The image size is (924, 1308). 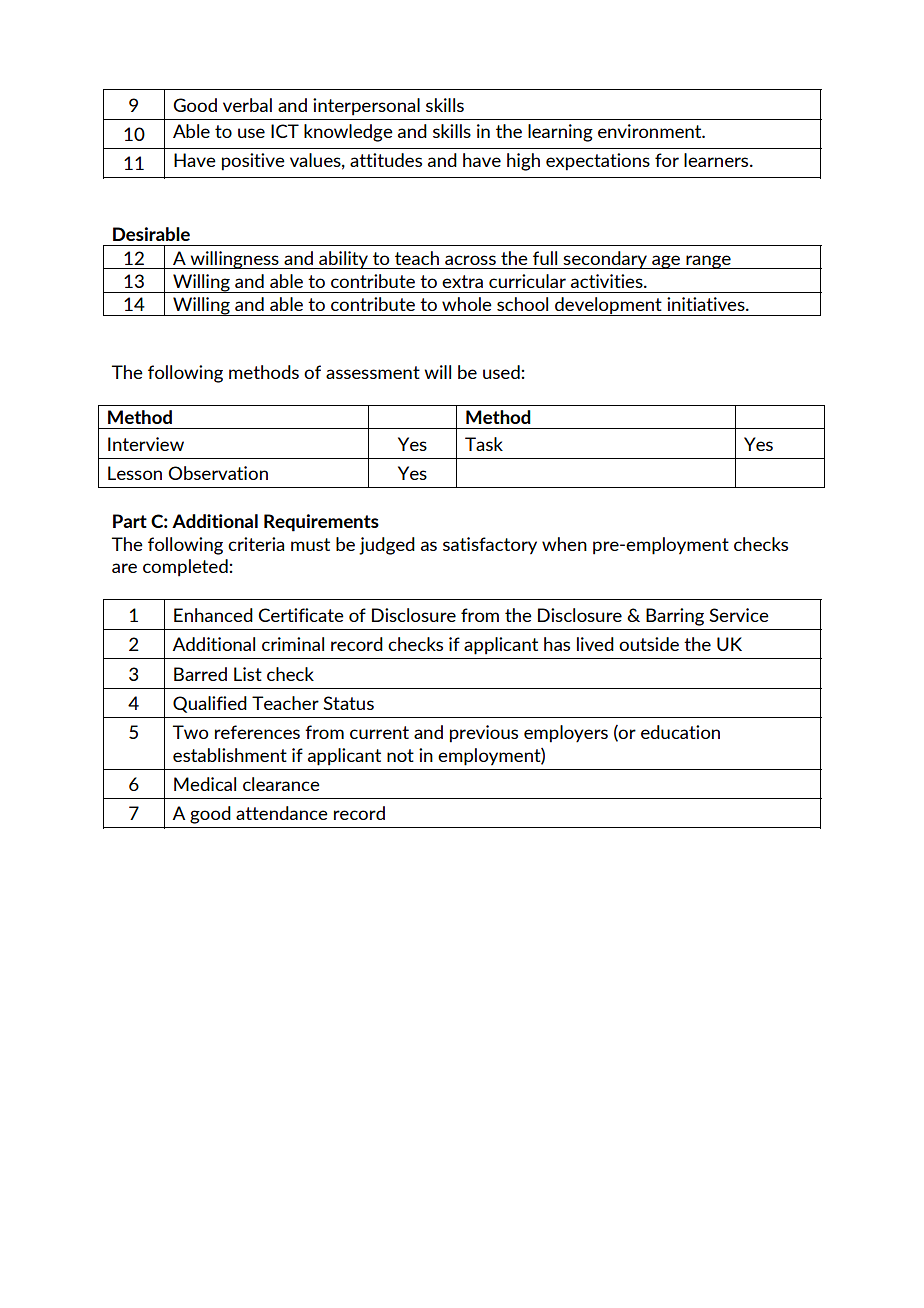 What do you see at coordinates (400, 755) in the screenshot?
I see `not` at bounding box center [400, 755].
